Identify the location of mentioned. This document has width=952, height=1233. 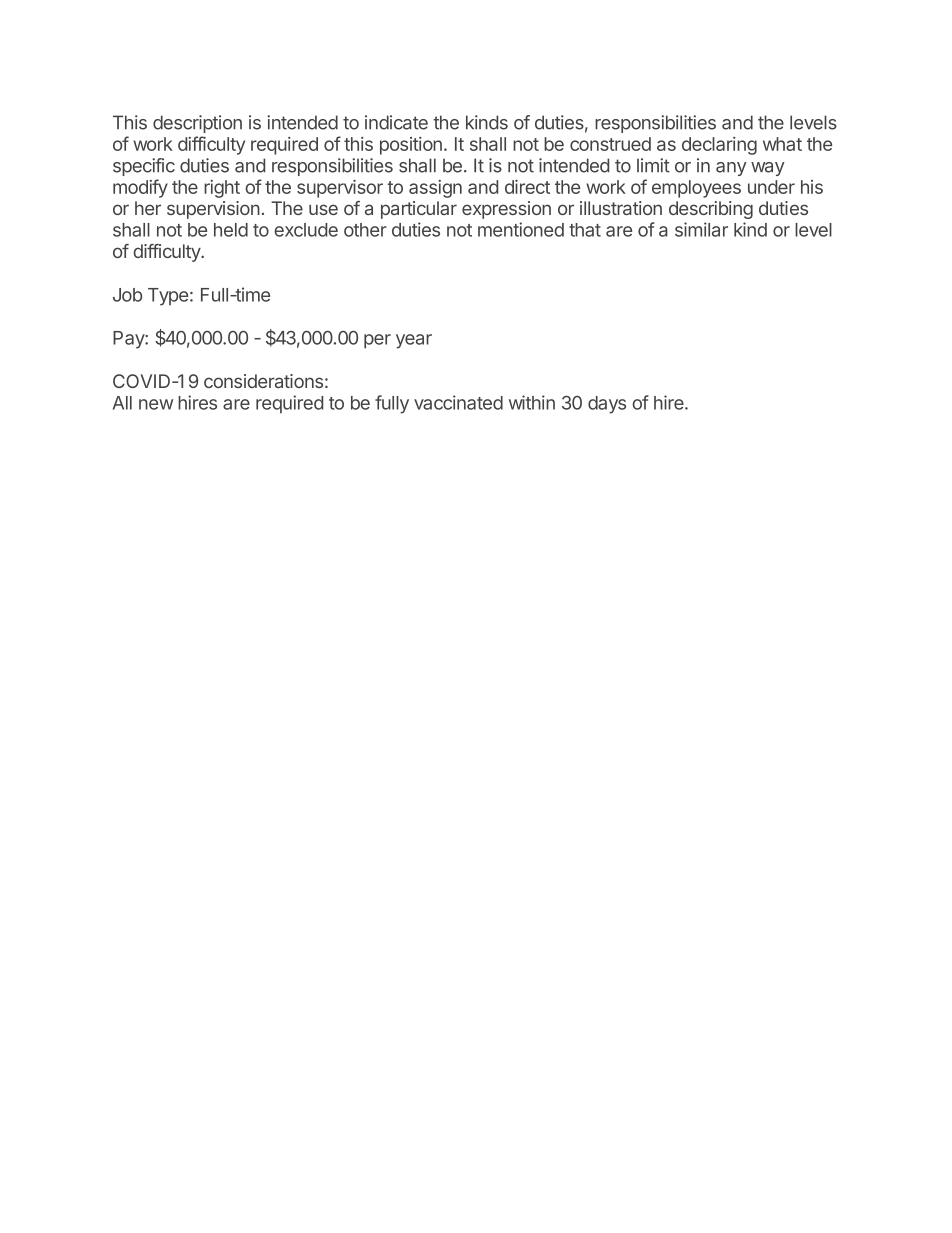
(521, 229).
